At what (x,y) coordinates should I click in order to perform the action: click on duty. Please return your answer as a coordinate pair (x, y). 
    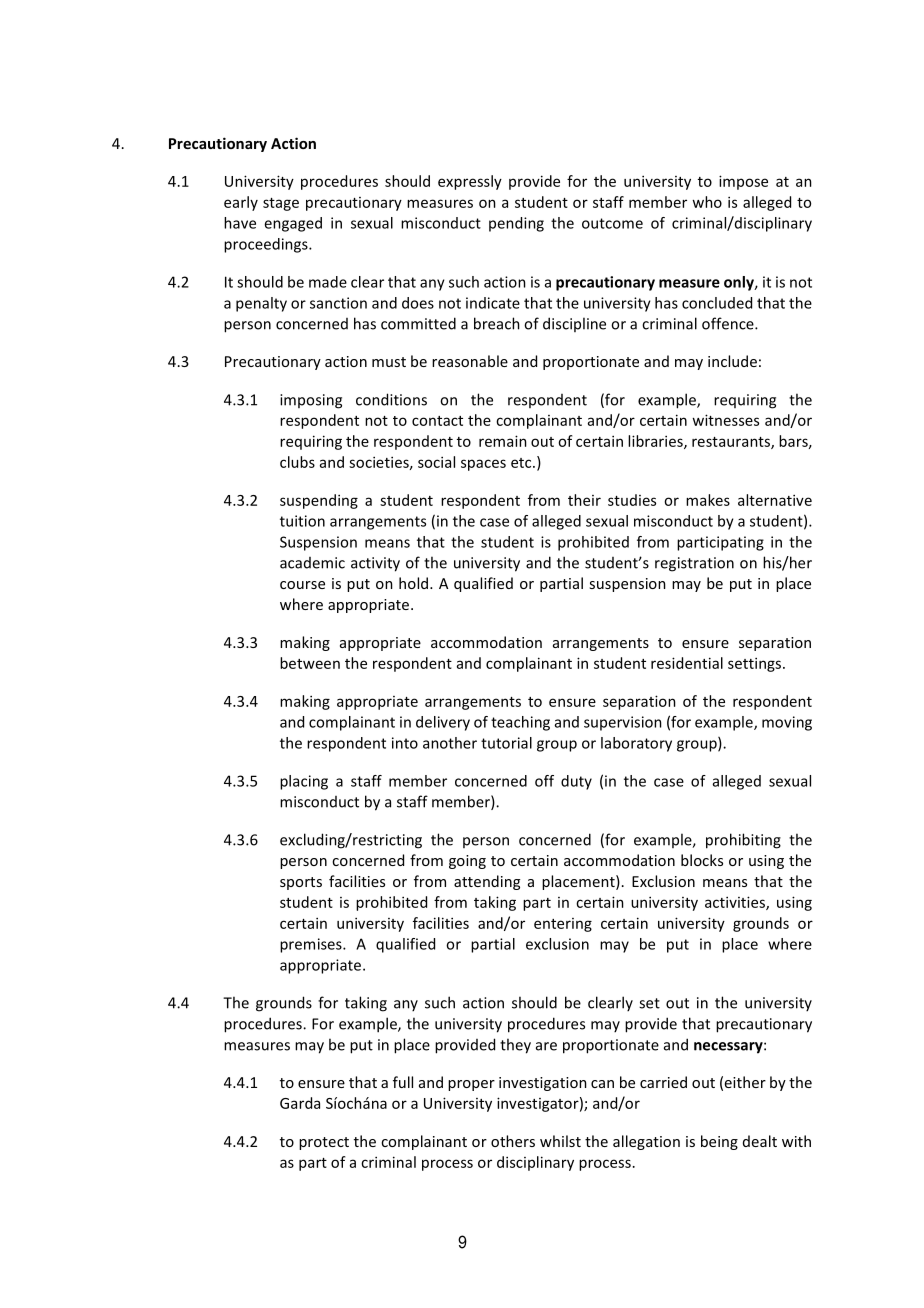
    Looking at the image, I should click on (576, 782).
